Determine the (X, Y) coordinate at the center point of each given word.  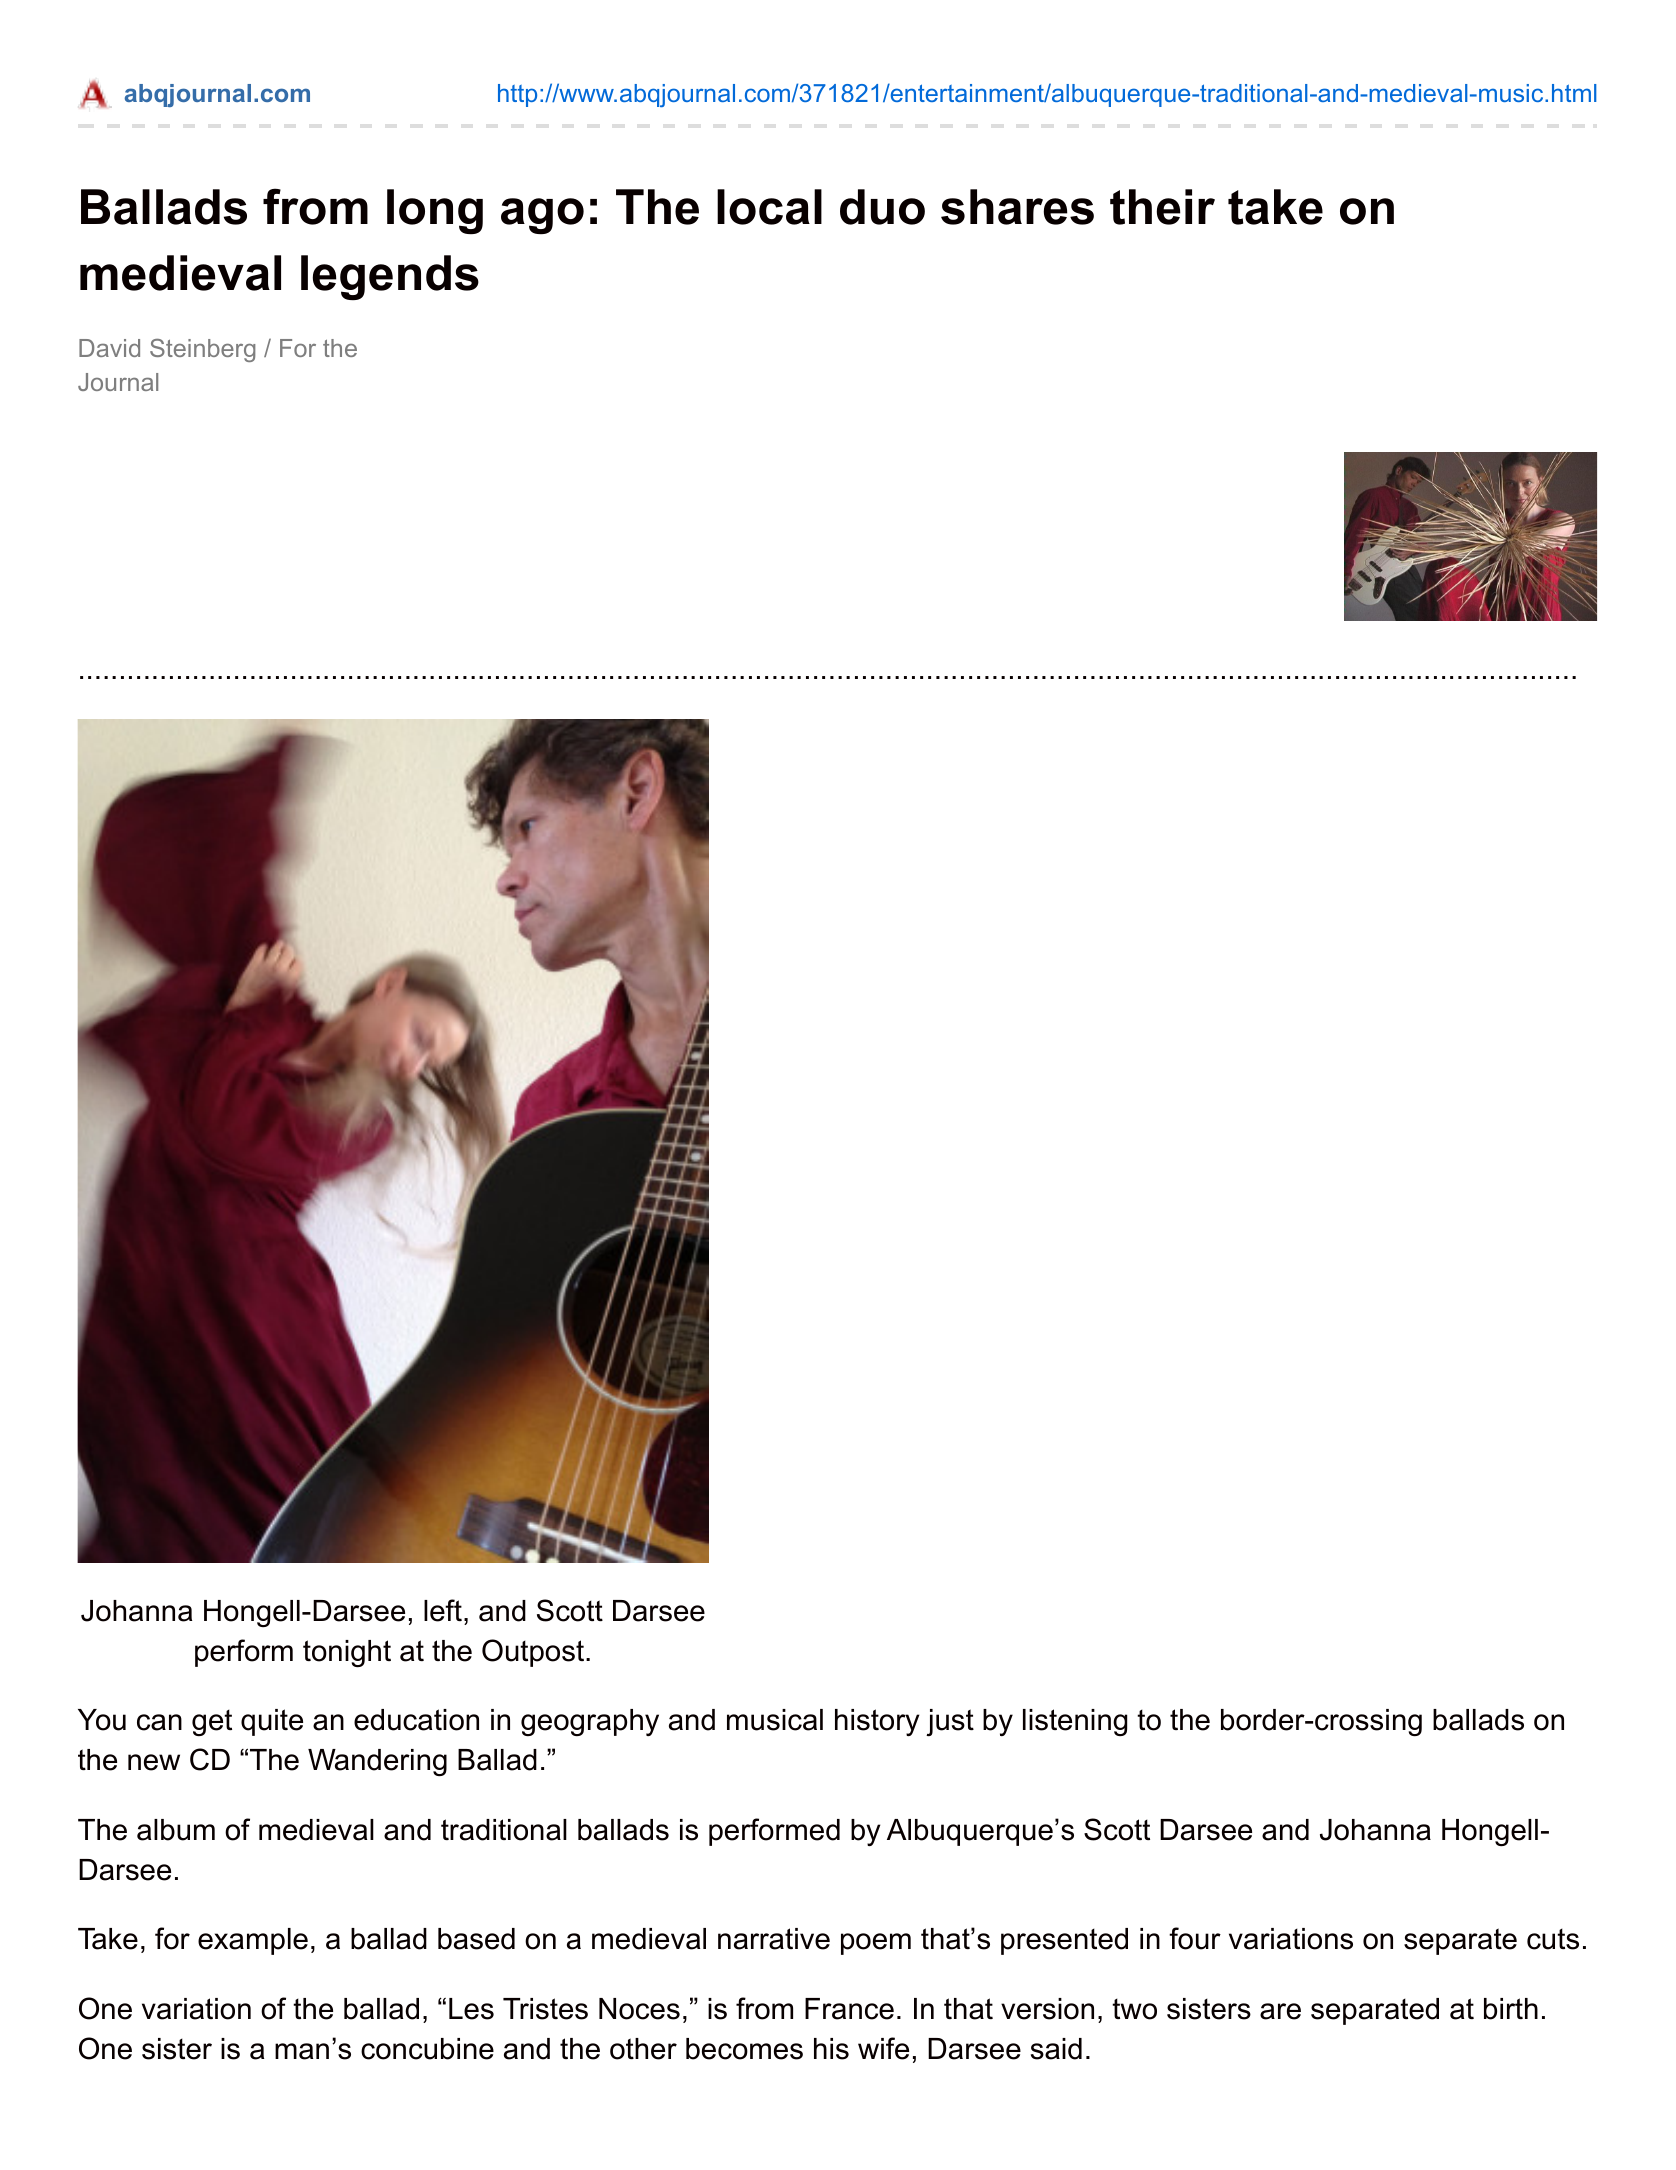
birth (1511, 2009)
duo (882, 207)
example (253, 1941)
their (1162, 207)
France (849, 2009)
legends (390, 277)
